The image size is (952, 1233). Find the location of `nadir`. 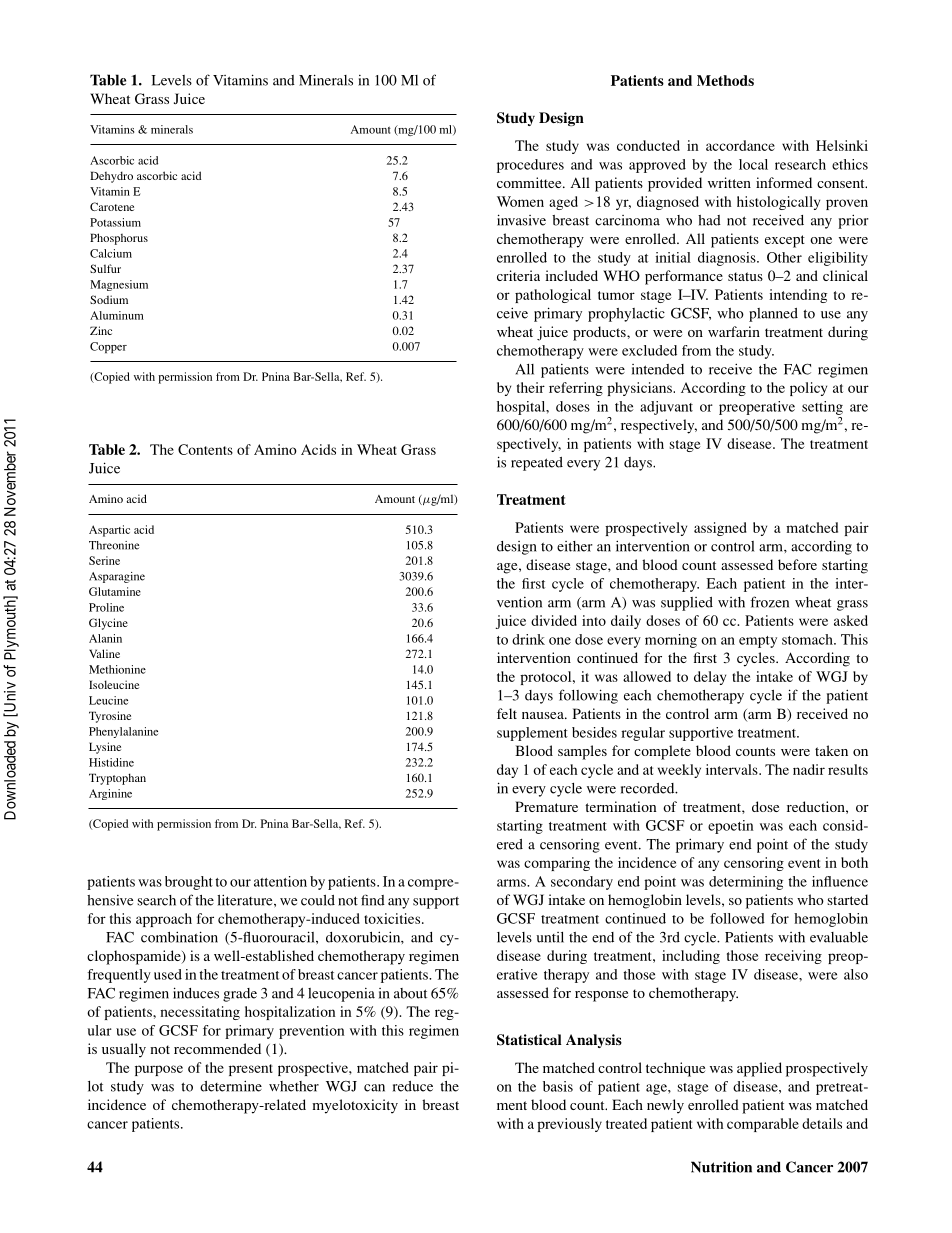

nadir is located at coordinates (809, 769).
